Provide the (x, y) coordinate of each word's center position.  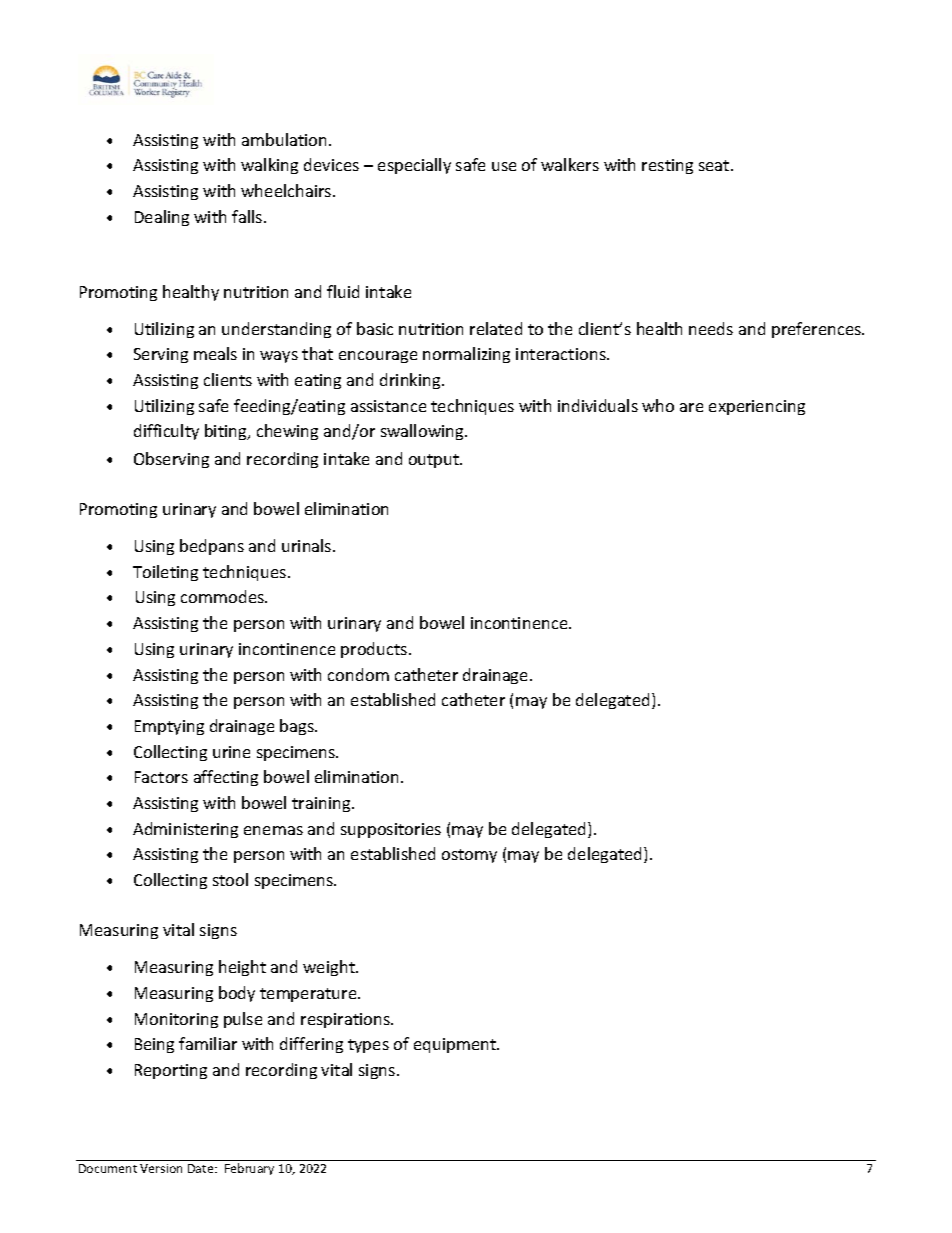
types (368, 1046)
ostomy (469, 856)
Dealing (162, 218)
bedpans (212, 547)
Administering (185, 830)
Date (202, 1168)
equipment (456, 1045)
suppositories (391, 830)
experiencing (757, 407)
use (504, 166)
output (435, 461)
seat (715, 165)
